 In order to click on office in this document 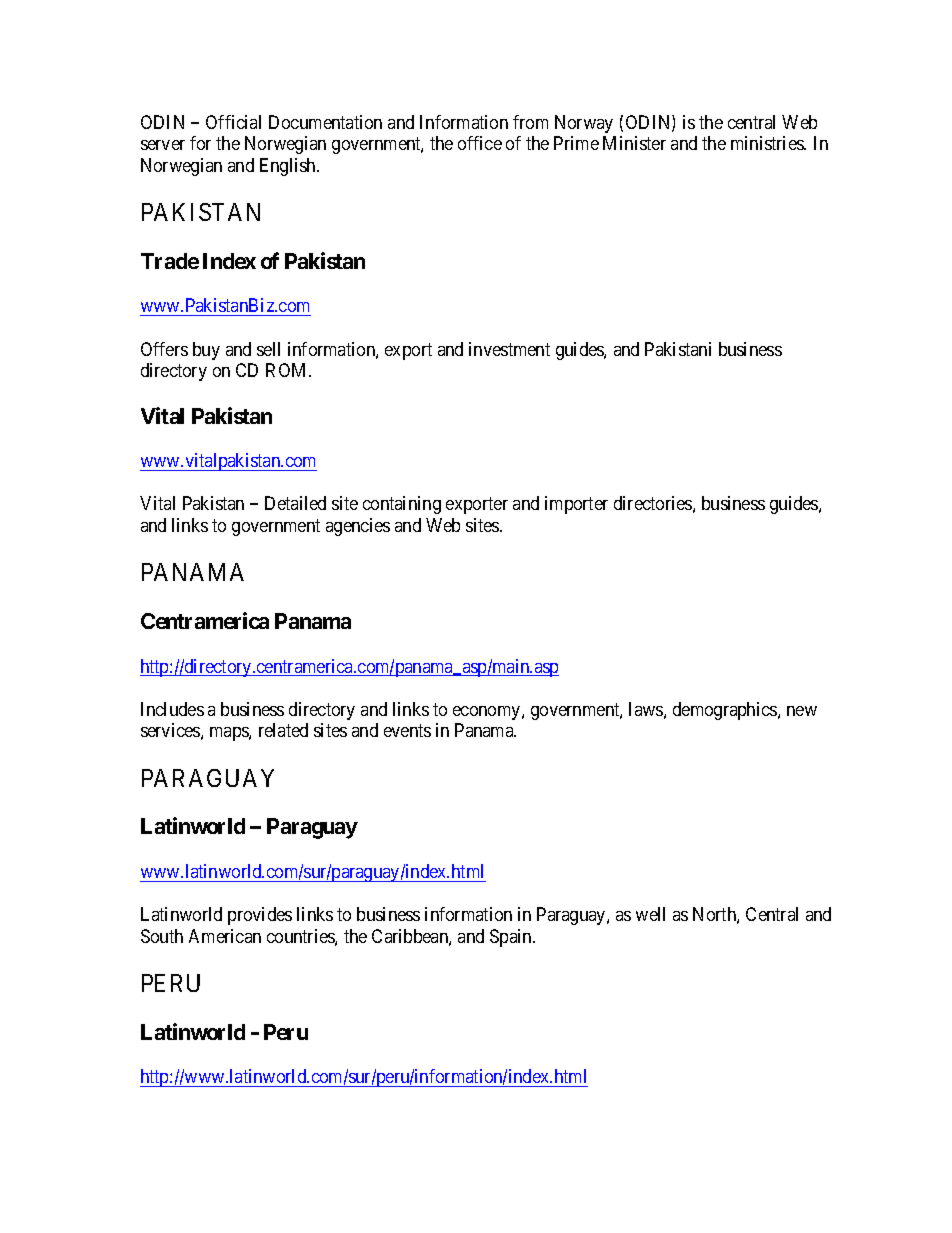, I will do `click(480, 143)`.
